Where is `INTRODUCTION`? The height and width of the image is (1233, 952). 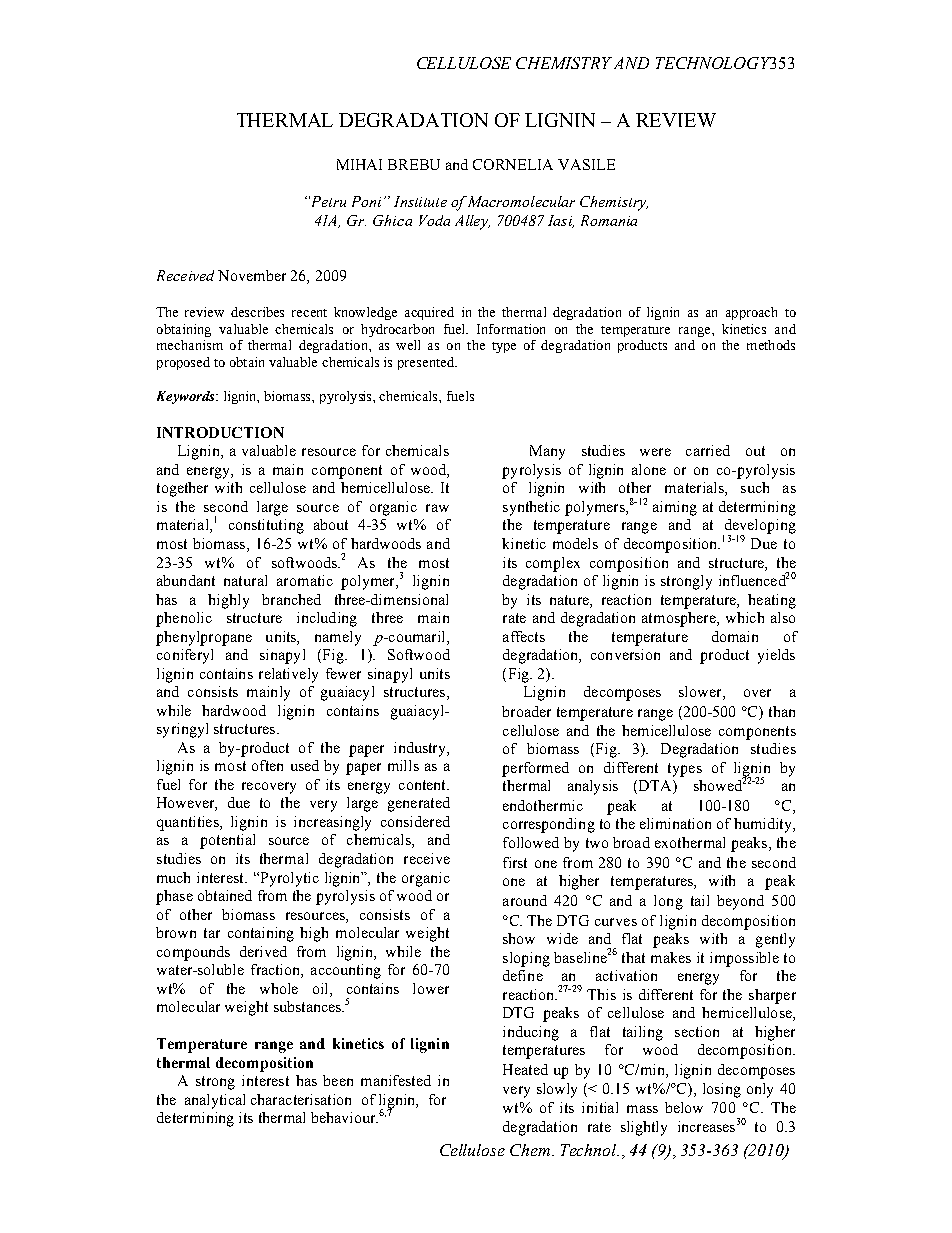
INTRODUCTION is located at coordinates (220, 432).
